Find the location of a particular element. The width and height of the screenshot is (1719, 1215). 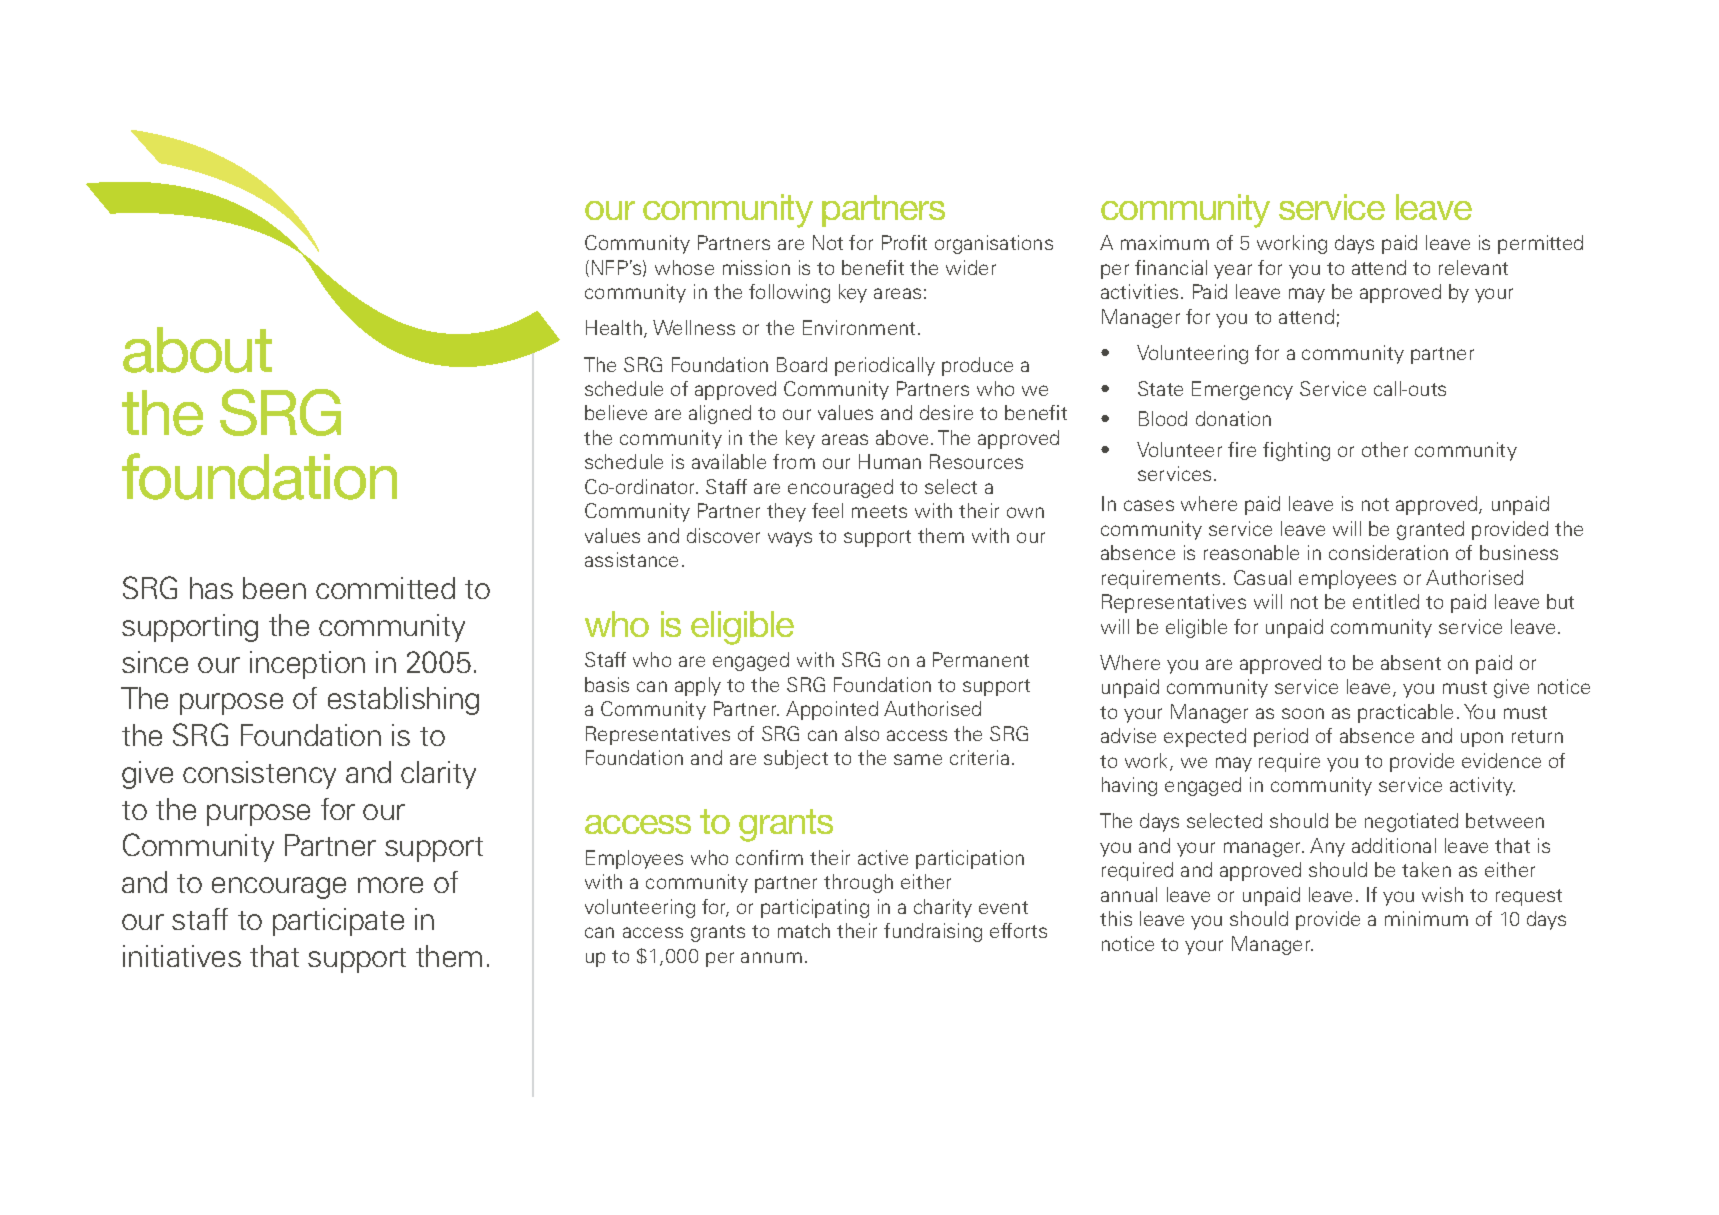

relevant is located at coordinates (1473, 267).
